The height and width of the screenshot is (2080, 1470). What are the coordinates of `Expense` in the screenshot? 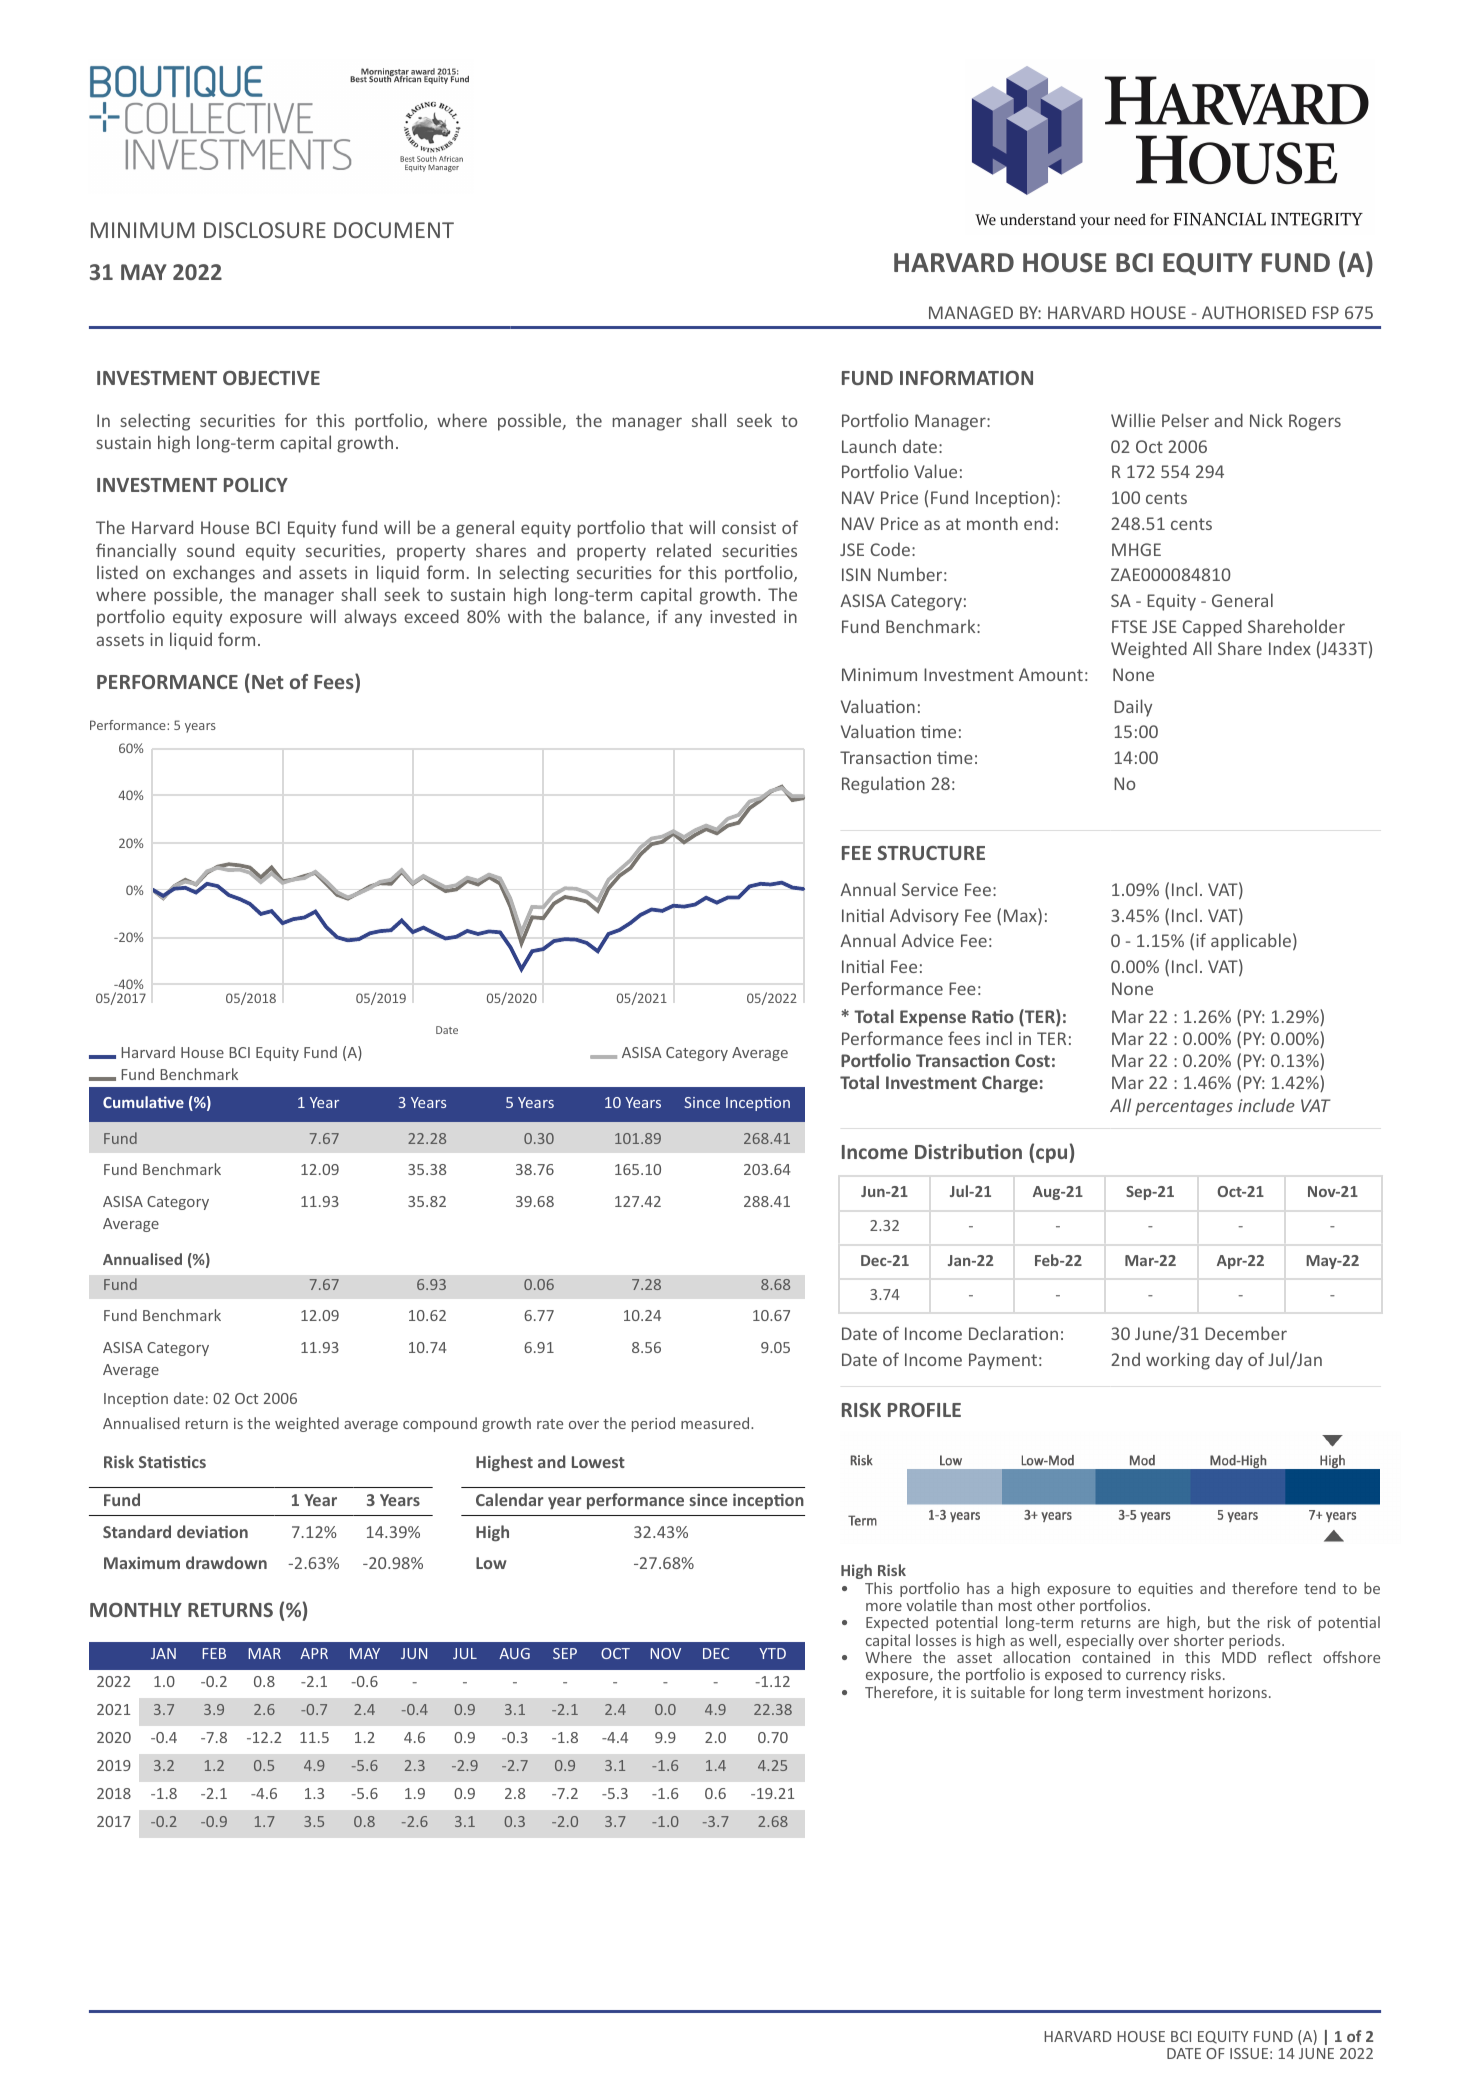 It's located at (933, 1018).
